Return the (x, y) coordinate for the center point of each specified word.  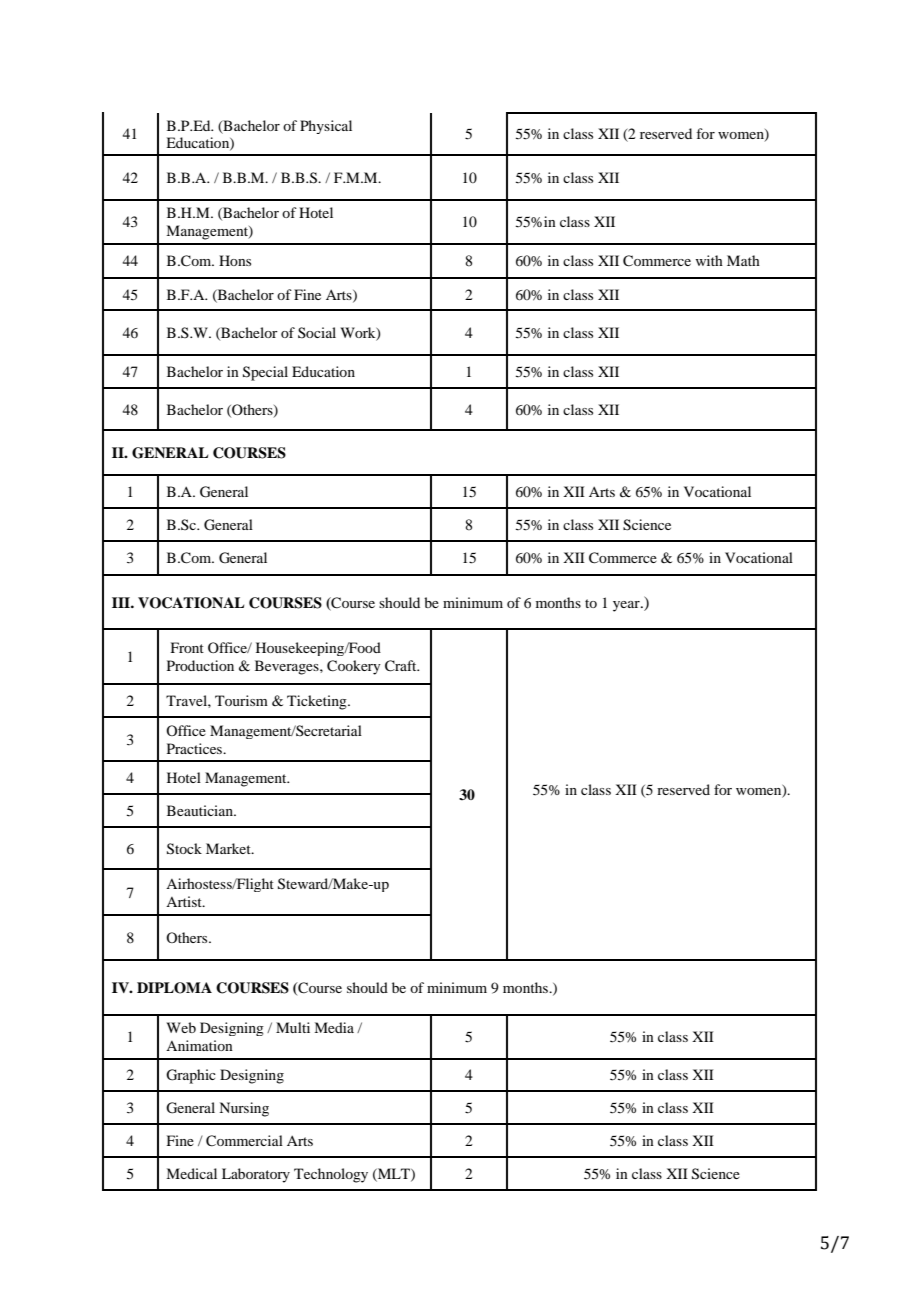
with (709, 260)
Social (317, 332)
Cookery (354, 667)
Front (187, 647)
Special (265, 373)
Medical (191, 1173)
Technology (331, 1175)
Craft (402, 666)
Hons (235, 260)
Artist (185, 901)
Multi (293, 1027)
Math (743, 260)
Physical (326, 127)
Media (334, 1027)
